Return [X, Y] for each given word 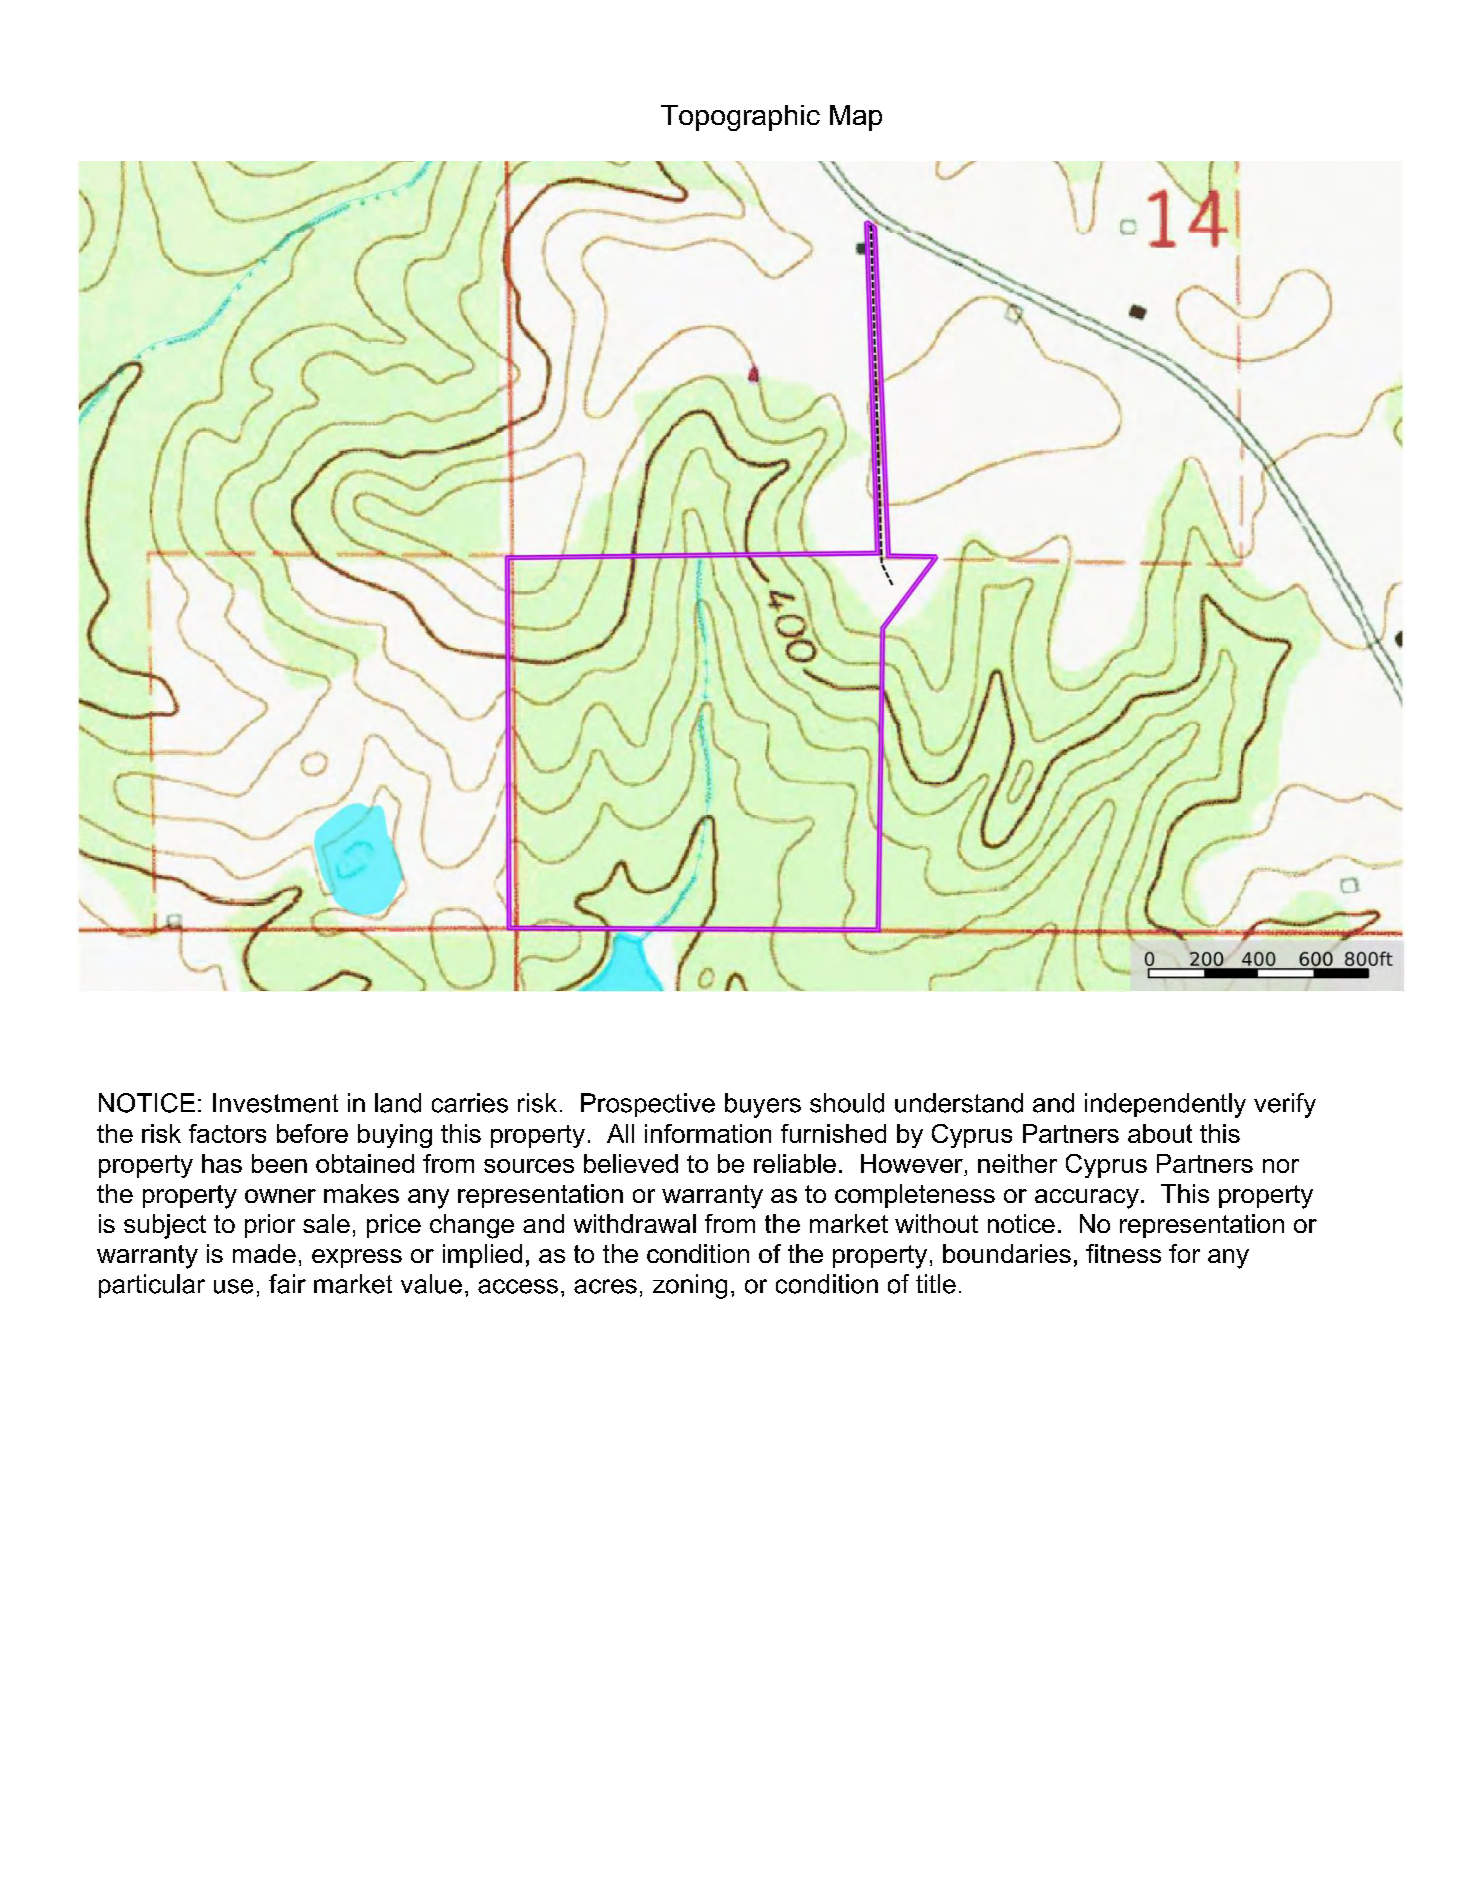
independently [1165, 1105]
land [398, 1103]
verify [1285, 1105]
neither [1017, 1163]
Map [856, 118]
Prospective [648, 1105]
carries [470, 1103]
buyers [763, 1105]
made [264, 1253]
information [708, 1133]
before [312, 1133]
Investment [275, 1103]
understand [959, 1103]
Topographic [740, 118]
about [1160, 1133]
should [847, 1103]
